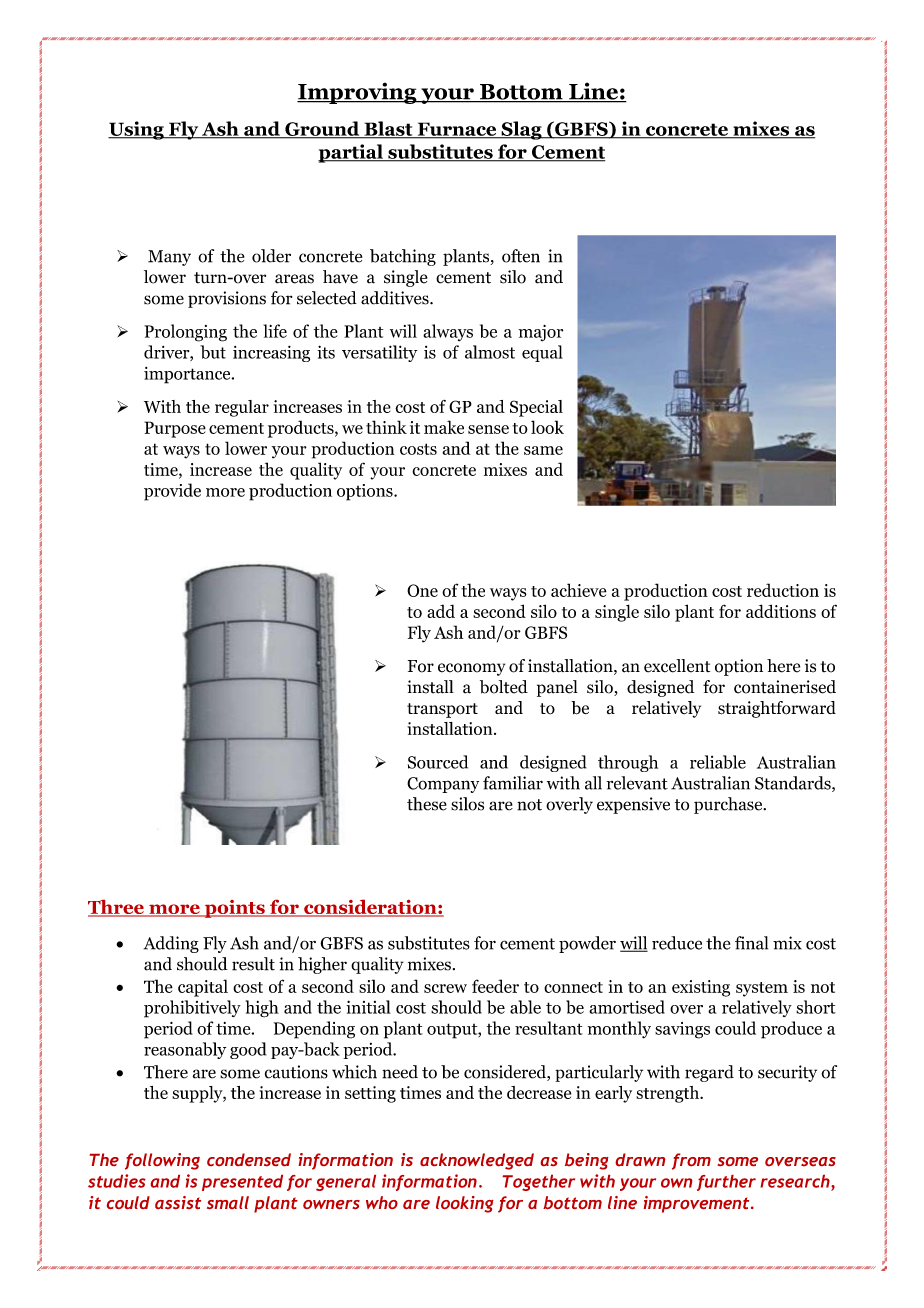  Describe the element at coordinates (521, 256) in the page. I see `often` at that location.
